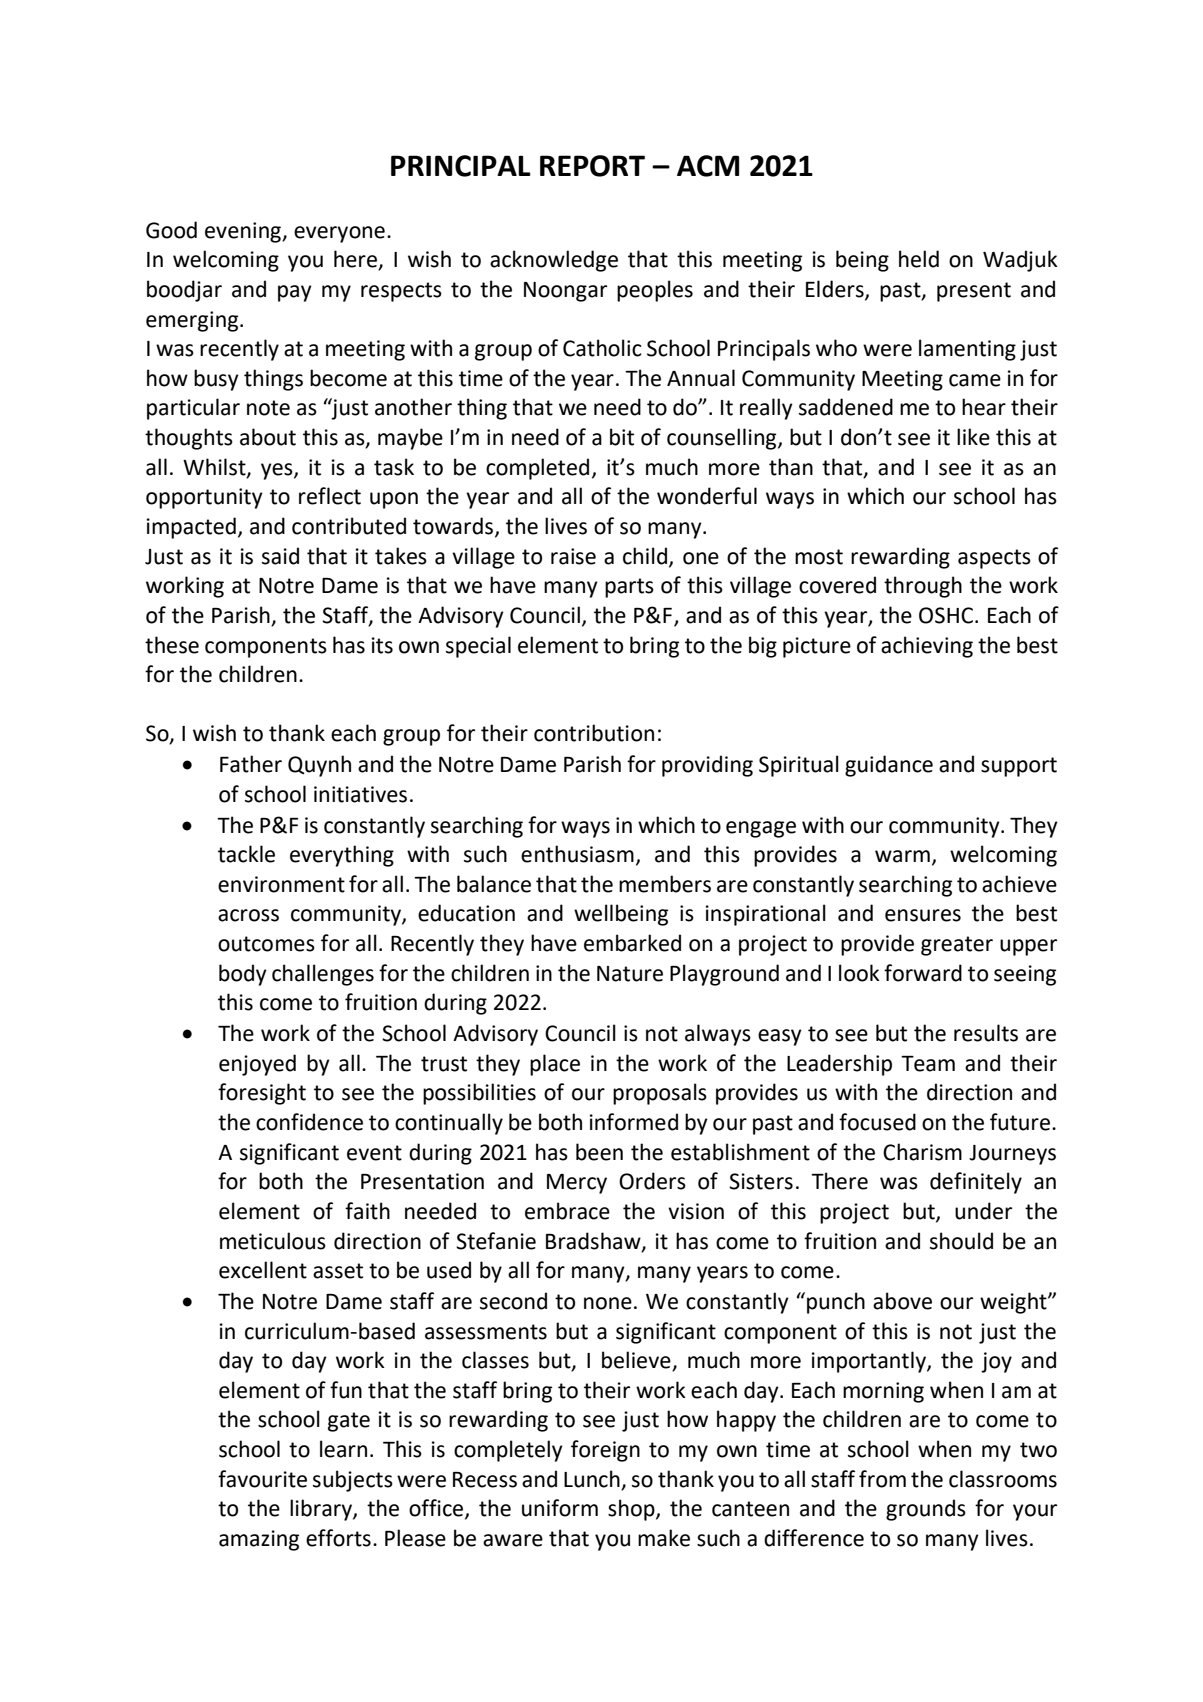 The width and height of the document is (1203, 1702). I want to click on warm, so click(902, 856).
